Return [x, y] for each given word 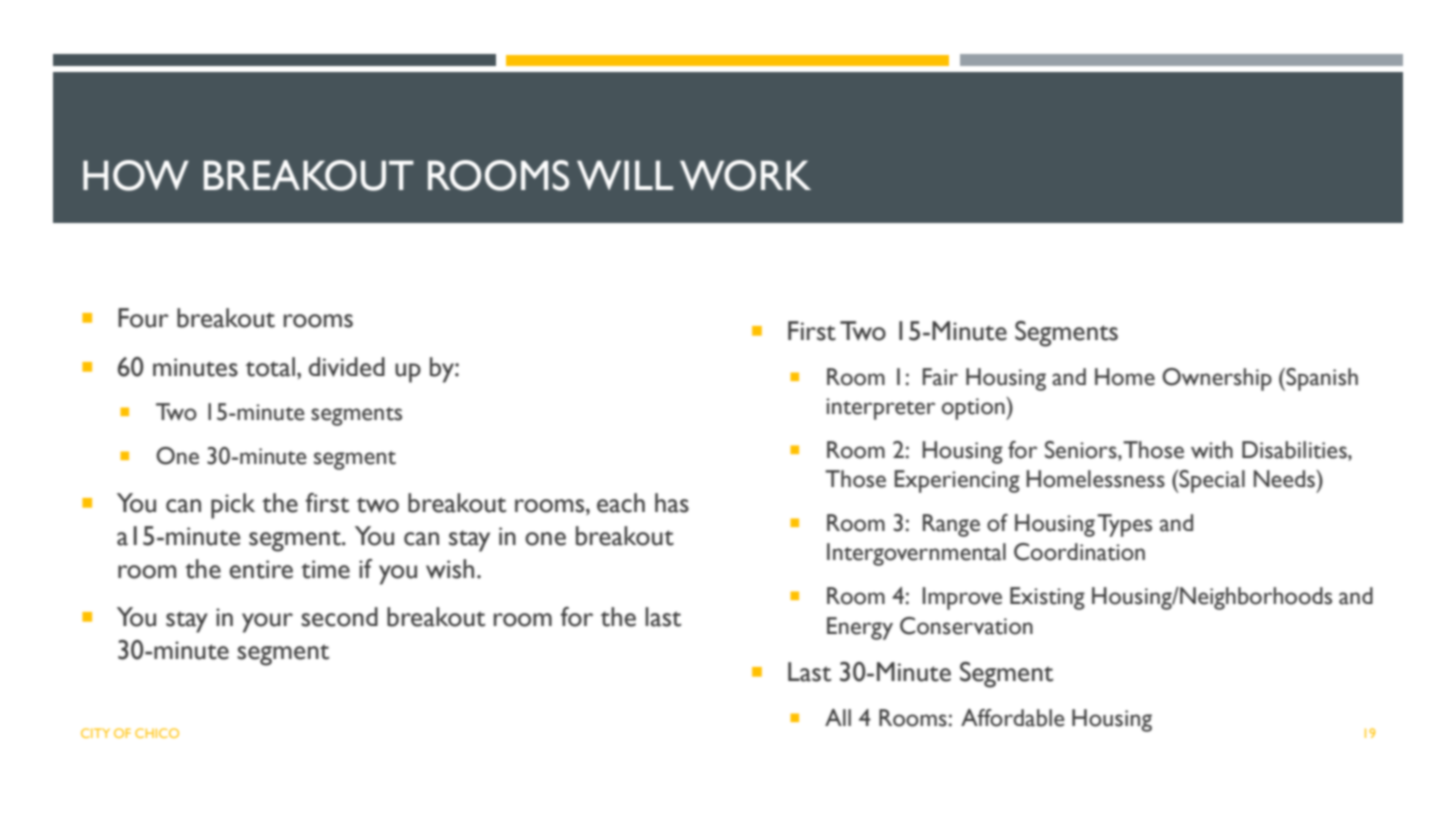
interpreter [880, 409]
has [672, 503]
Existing [1047, 598]
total [270, 367]
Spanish [1321, 379]
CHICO [157, 733]
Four [143, 318]
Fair [940, 377]
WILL [625, 175]
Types [1124, 525]
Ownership [1217, 379]
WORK [745, 175]
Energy [860, 628]
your [267, 623]
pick [233, 506]
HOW [136, 175]
